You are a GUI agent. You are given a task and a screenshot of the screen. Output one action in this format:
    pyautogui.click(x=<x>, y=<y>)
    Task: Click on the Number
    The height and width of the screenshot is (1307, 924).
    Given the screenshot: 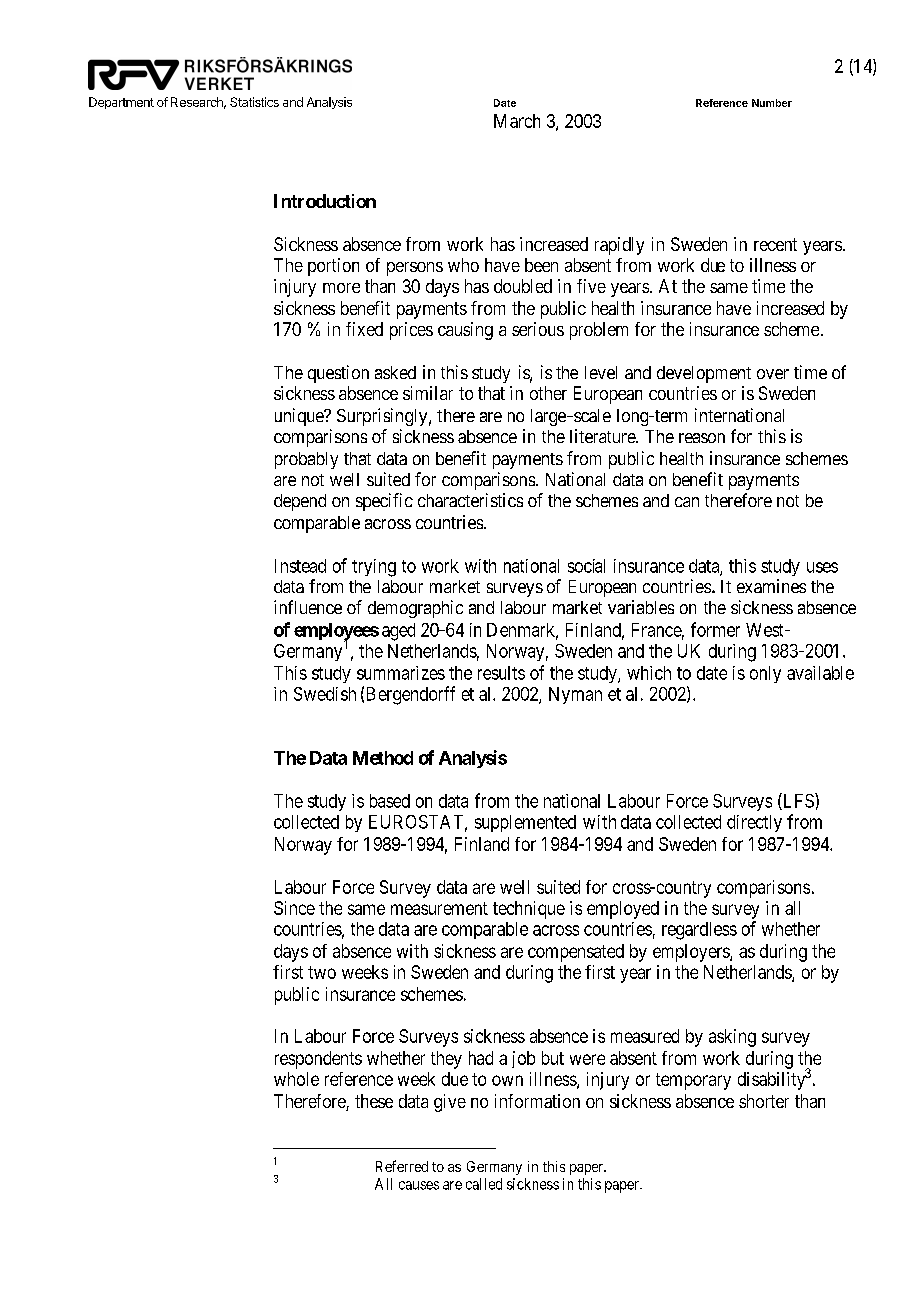 What is the action you would take?
    pyautogui.click(x=772, y=103)
